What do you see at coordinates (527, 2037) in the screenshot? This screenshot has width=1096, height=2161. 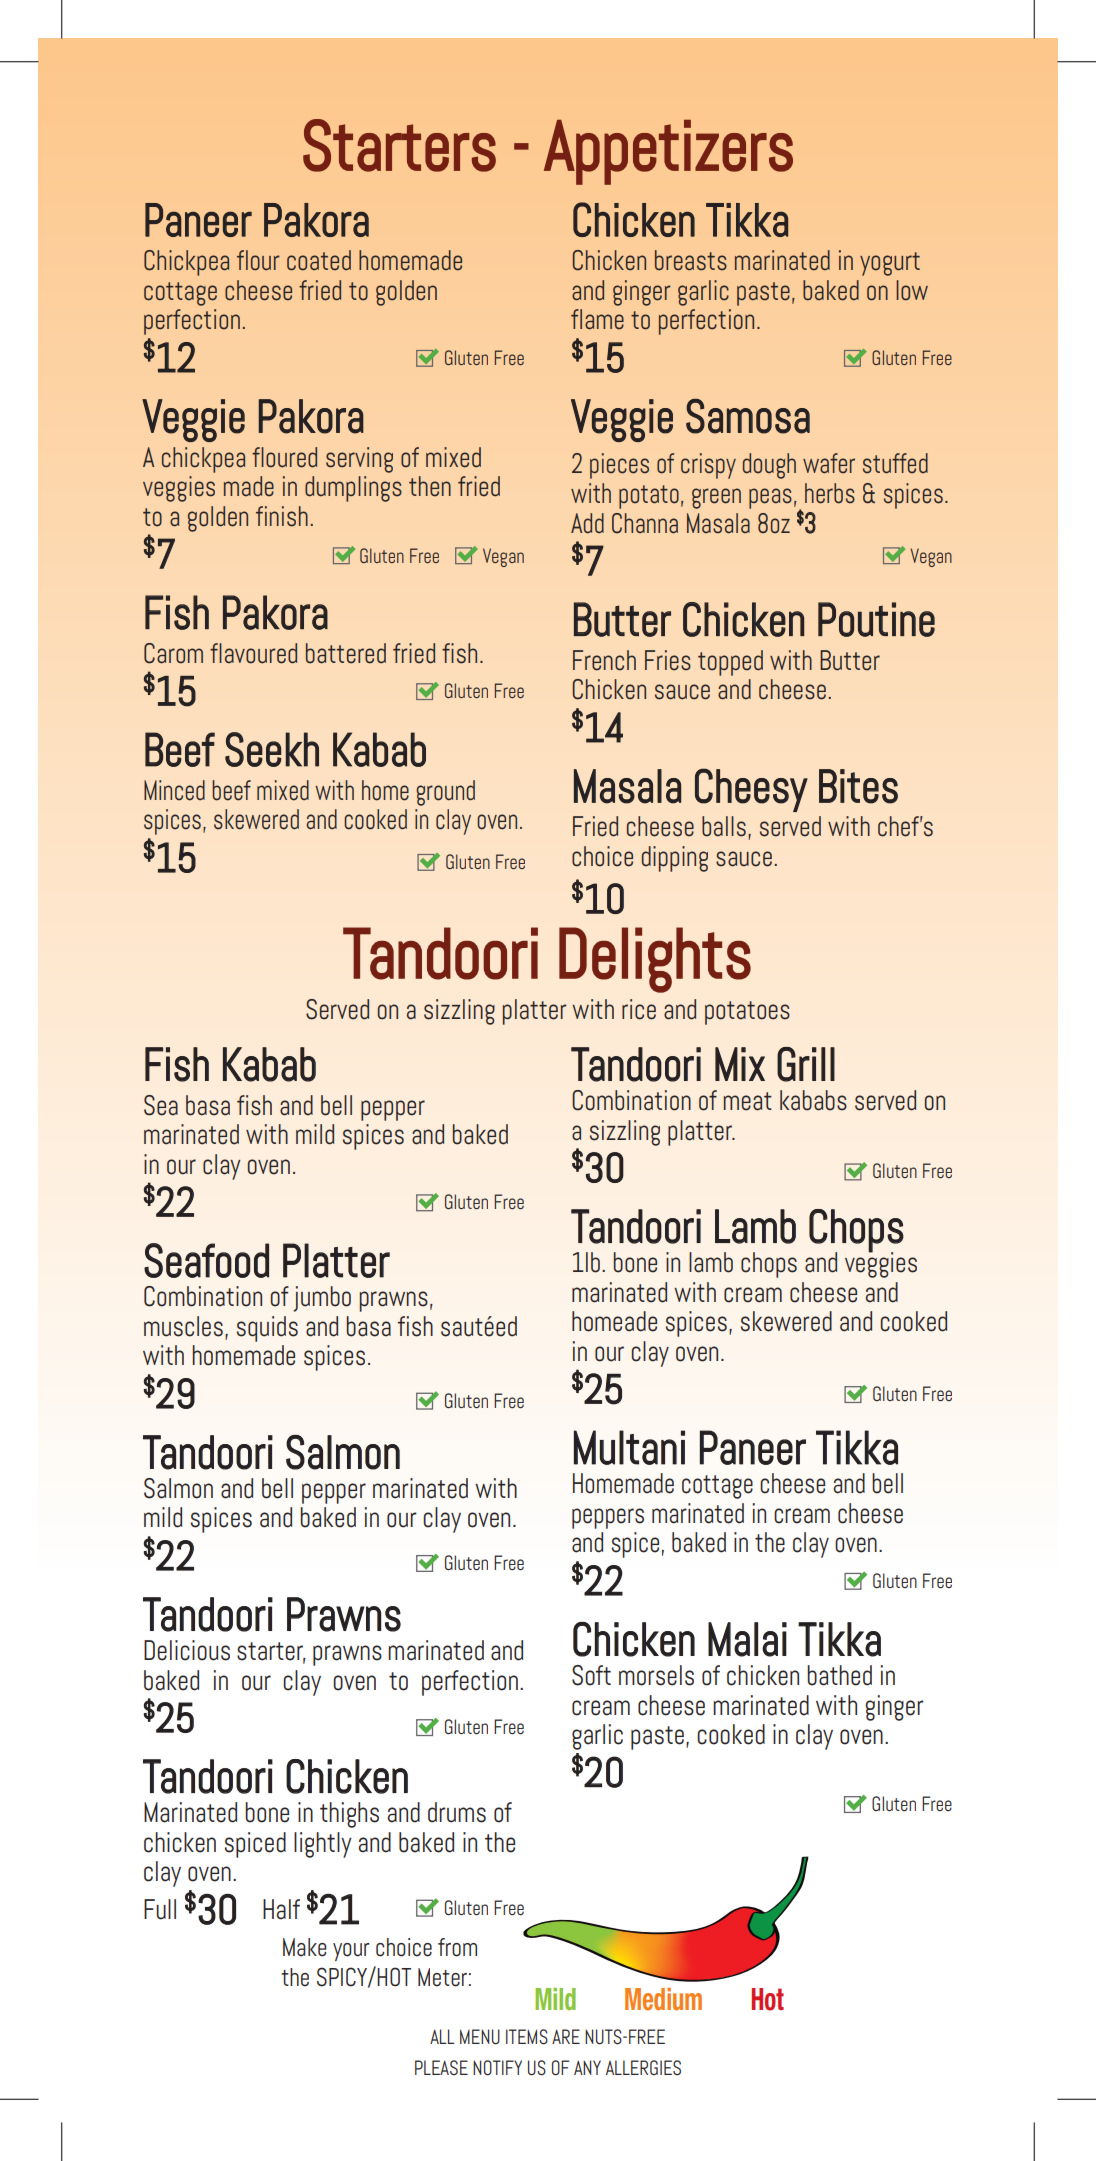 I see `ITEMS` at bounding box center [527, 2037].
